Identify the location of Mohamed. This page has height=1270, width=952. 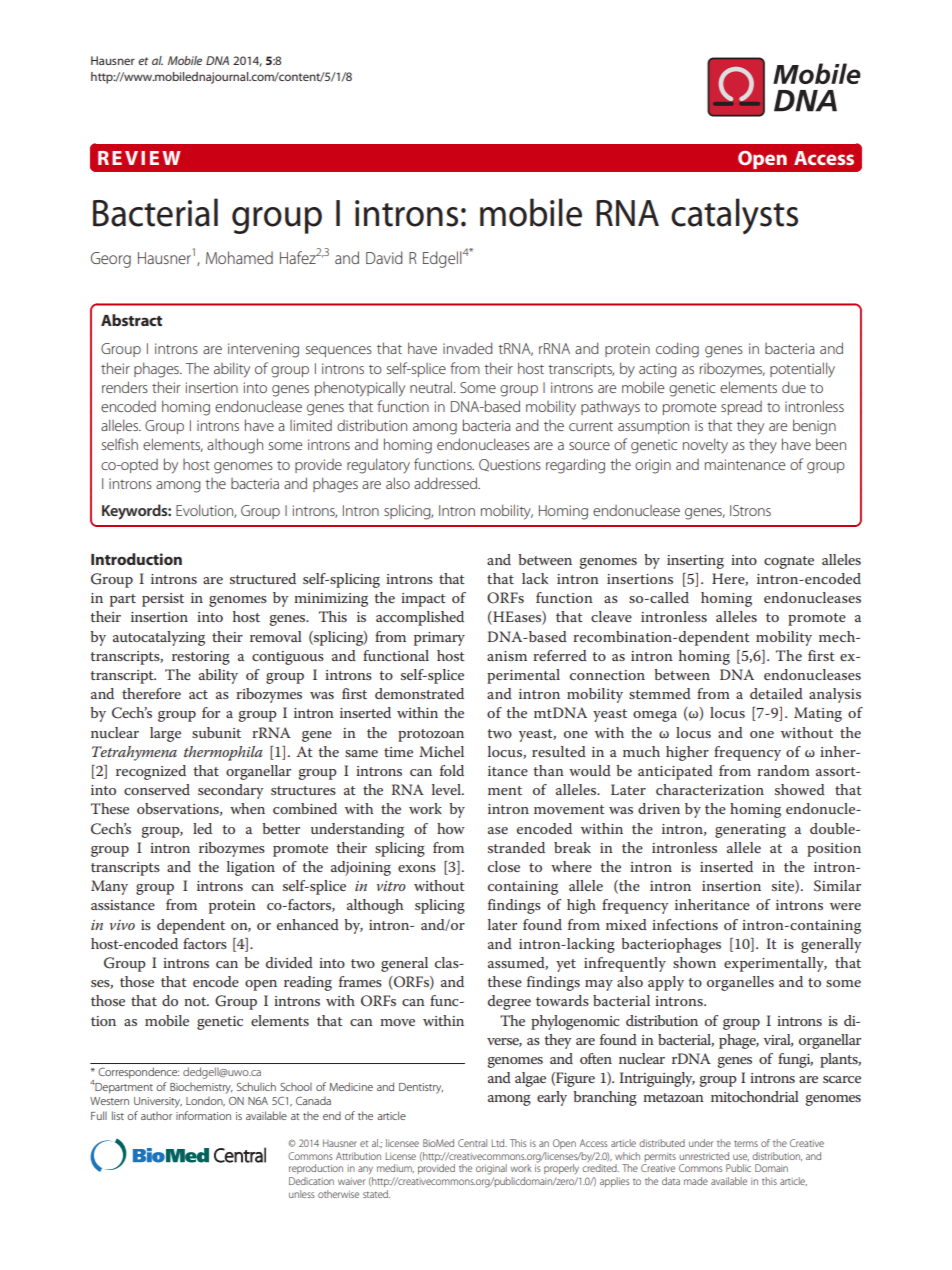
(239, 257).
